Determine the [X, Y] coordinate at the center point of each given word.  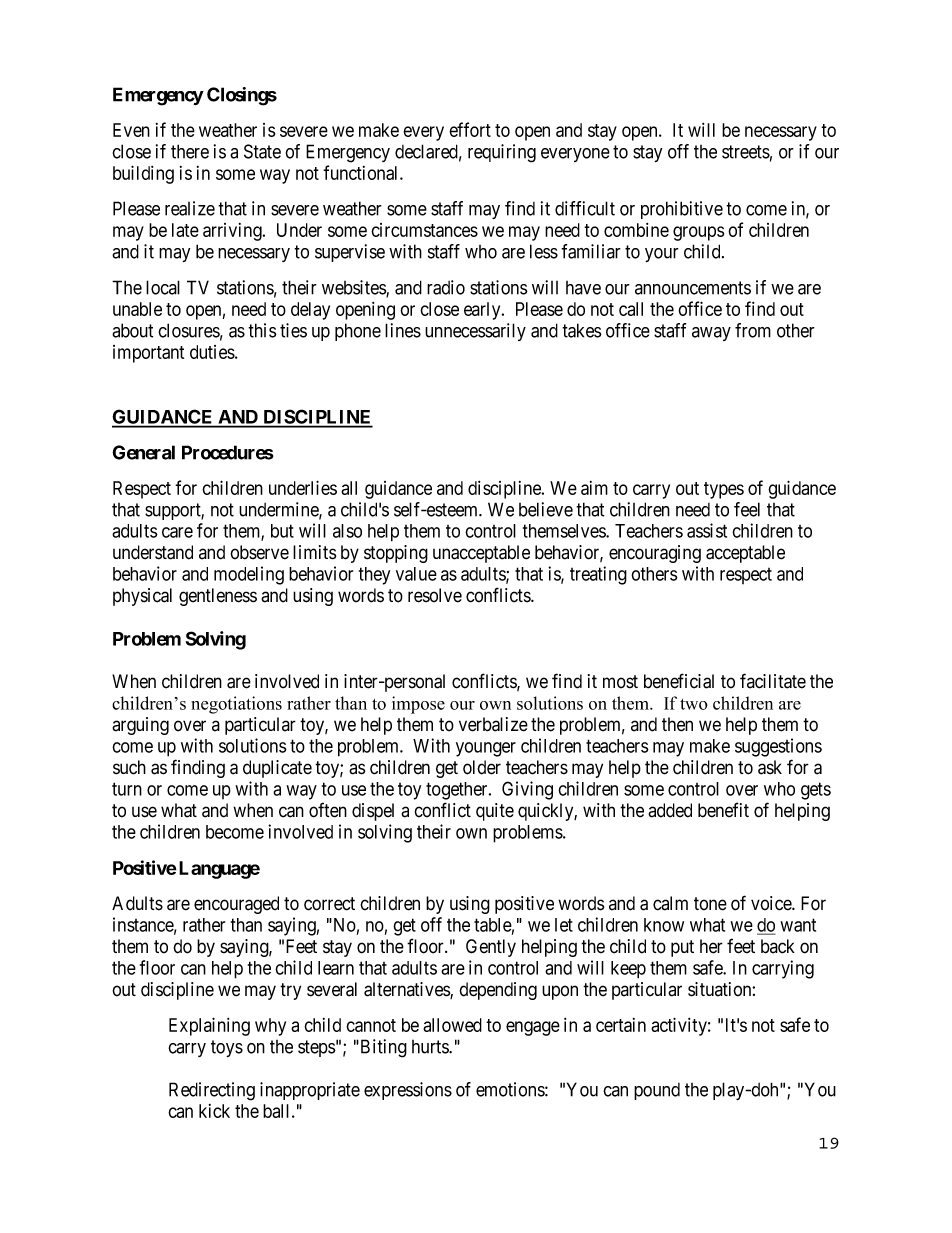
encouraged [236, 905]
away [711, 334]
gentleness [218, 597]
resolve [435, 595]
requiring [502, 153]
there [190, 151]
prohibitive [682, 210]
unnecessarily [475, 332]
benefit [723, 810]
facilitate [773, 681]
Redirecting [212, 1091]
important [148, 354]
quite [495, 812]
